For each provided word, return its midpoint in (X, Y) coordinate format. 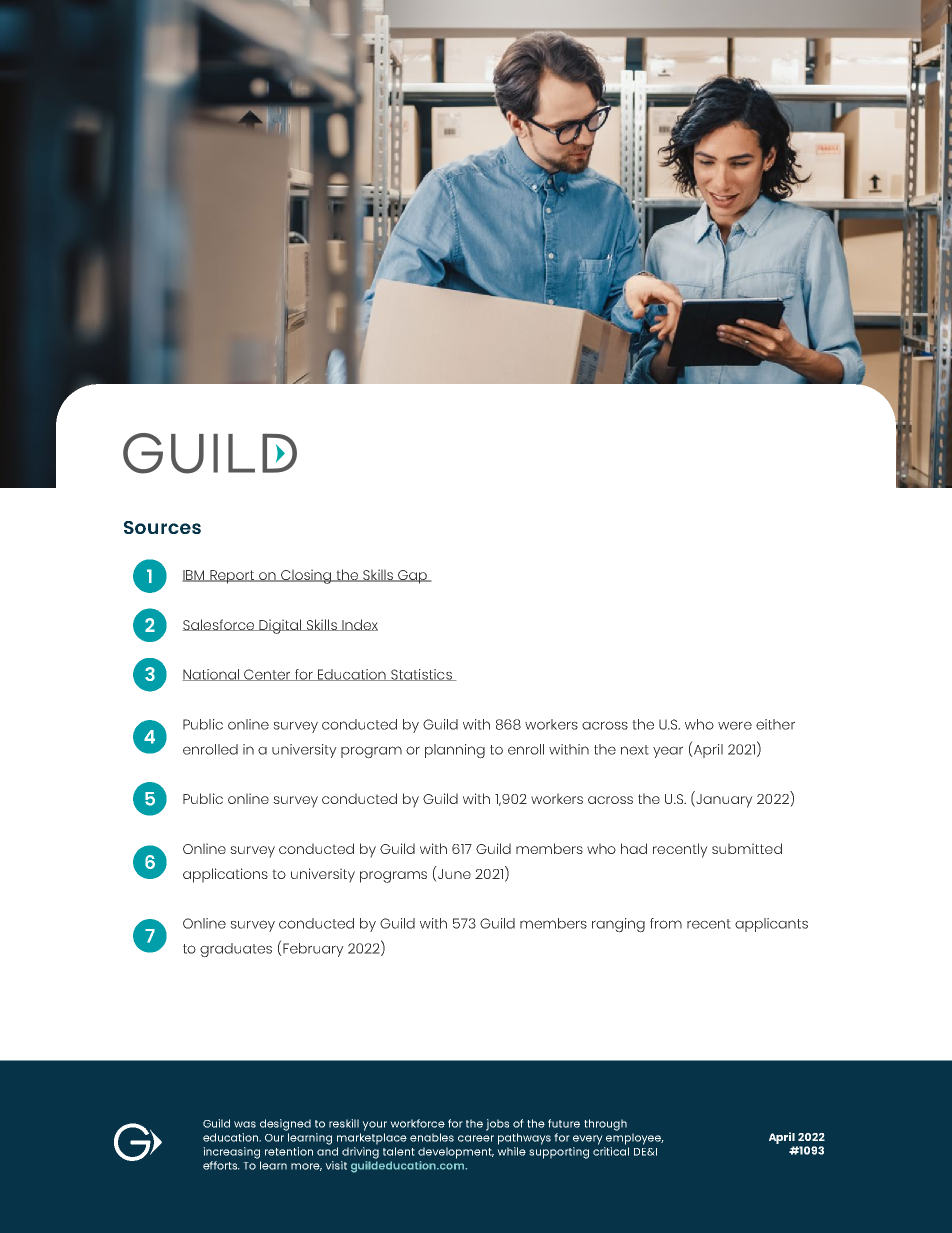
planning (455, 751)
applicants (771, 925)
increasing (231, 1153)
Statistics (421, 675)
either (775, 724)
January (724, 801)
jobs (497, 1125)
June (454, 874)
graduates (236, 950)
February (312, 950)
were (735, 725)
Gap (412, 577)
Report (232, 577)
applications (225, 875)
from (666, 923)
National (212, 675)
